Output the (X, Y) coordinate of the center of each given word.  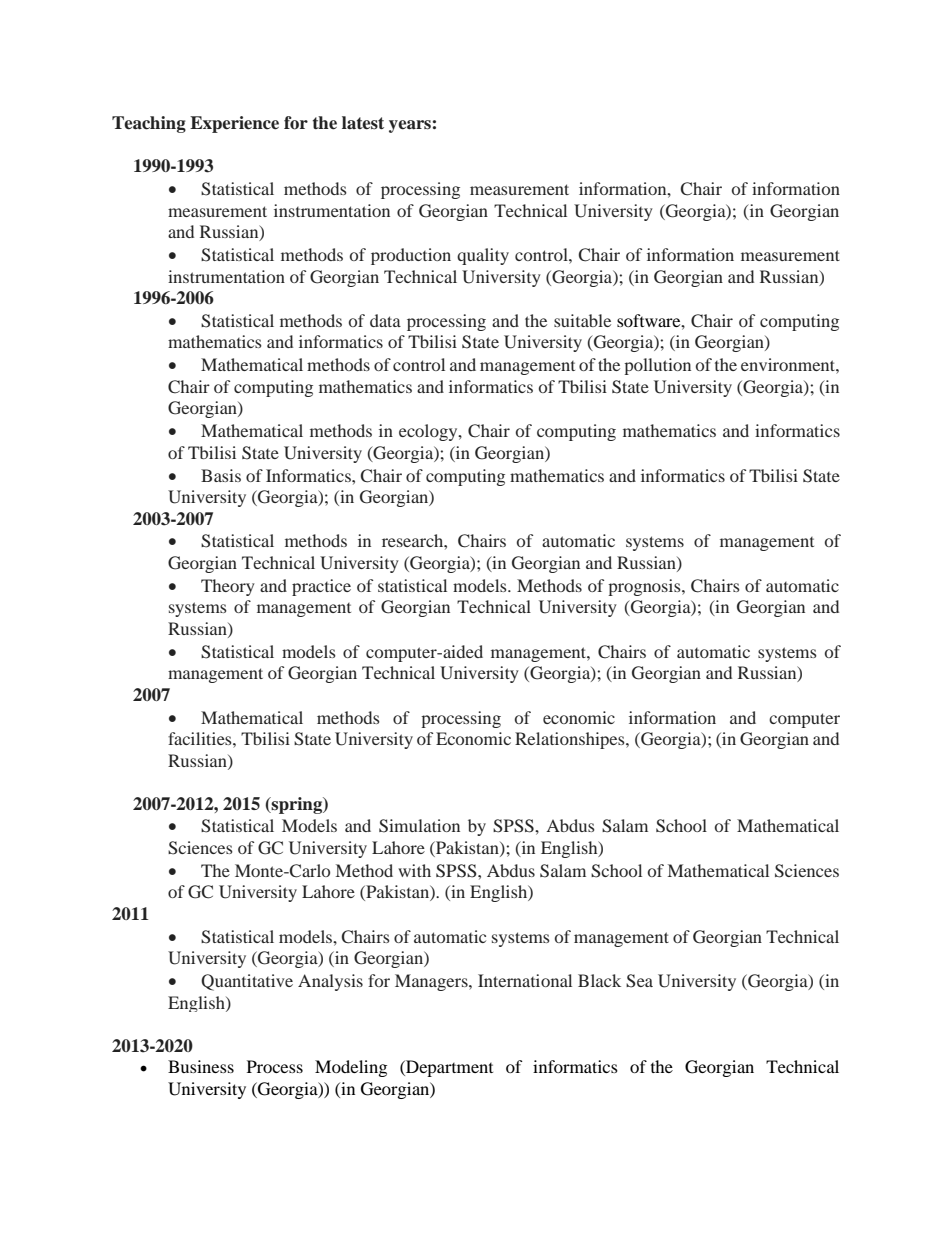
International (525, 980)
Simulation (419, 826)
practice (321, 587)
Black (599, 980)
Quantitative (247, 982)
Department (448, 1068)
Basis (221, 475)
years (410, 126)
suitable (582, 320)
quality (483, 256)
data (385, 320)
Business (201, 1066)
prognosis (645, 587)
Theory (228, 587)
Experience (234, 124)
